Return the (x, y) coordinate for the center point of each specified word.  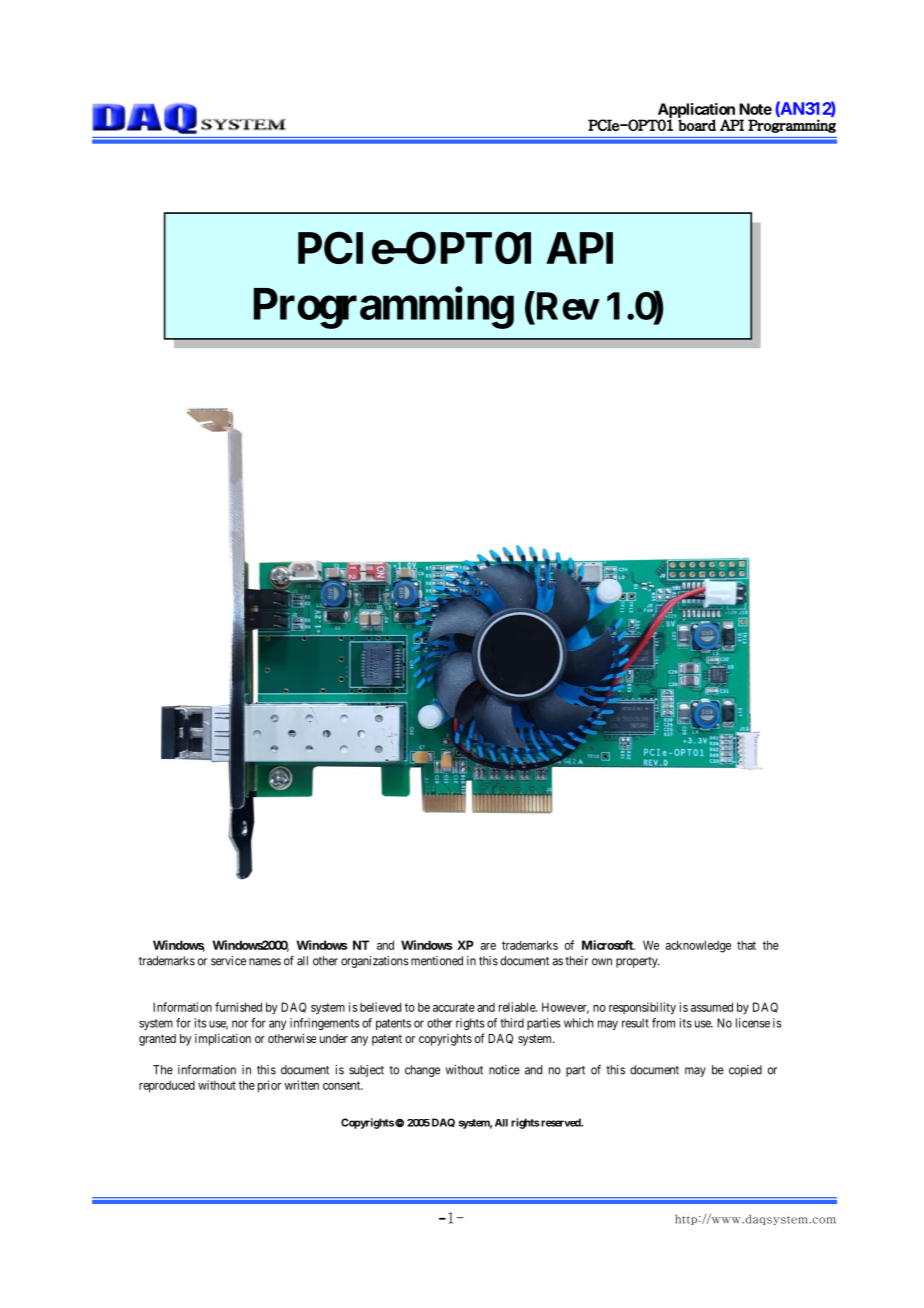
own (602, 962)
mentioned (437, 961)
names (265, 962)
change (422, 1071)
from (663, 1023)
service (228, 961)
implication (223, 1040)
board (697, 125)
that (746, 945)
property (638, 962)
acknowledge (698, 946)
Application (696, 111)
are (488, 946)
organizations (375, 962)
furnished (238, 1007)
